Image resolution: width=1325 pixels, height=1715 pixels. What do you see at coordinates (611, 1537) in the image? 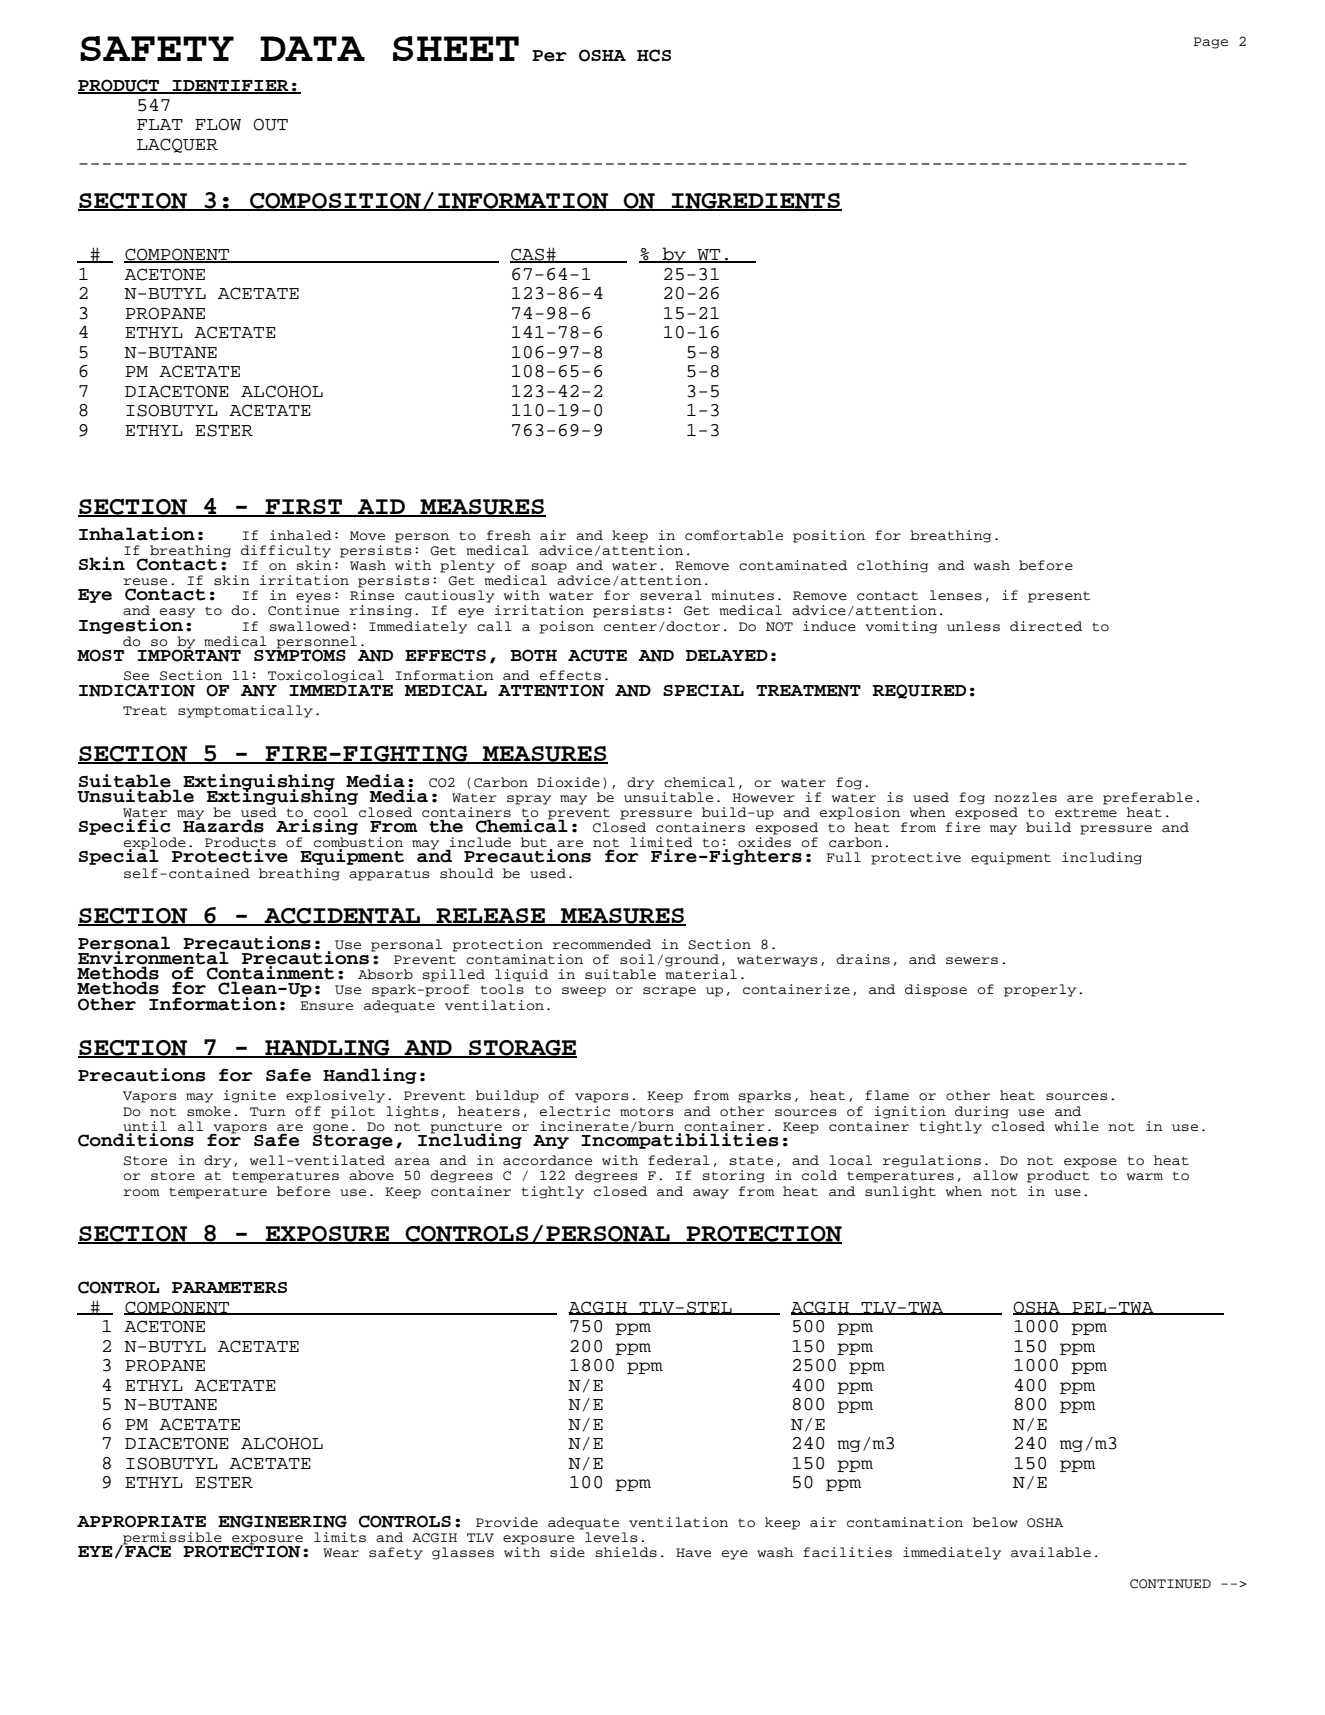
I see `levels` at bounding box center [611, 1537].
